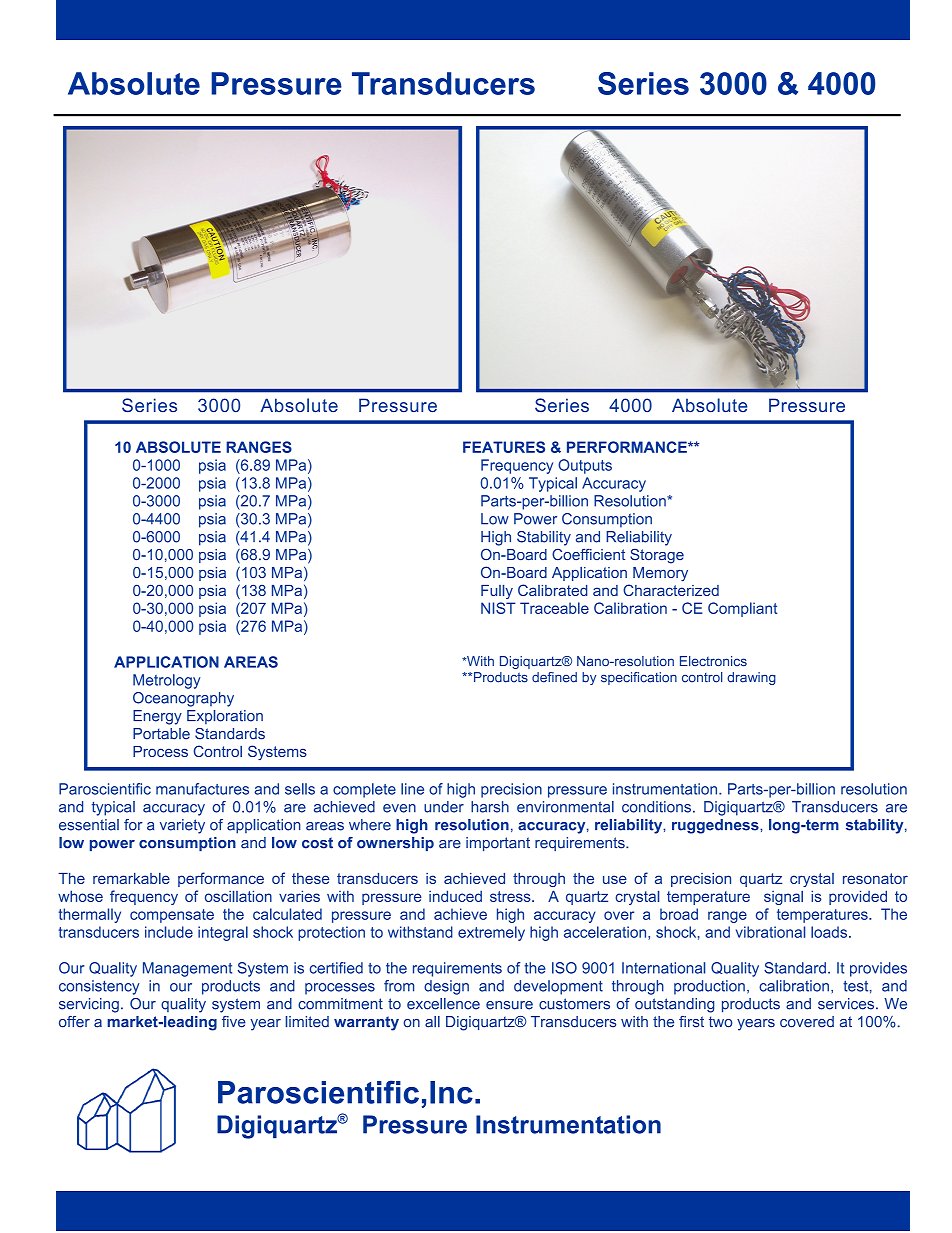 This image has width=952, height=1233. I want to click on Storage, so click(657, 556).
